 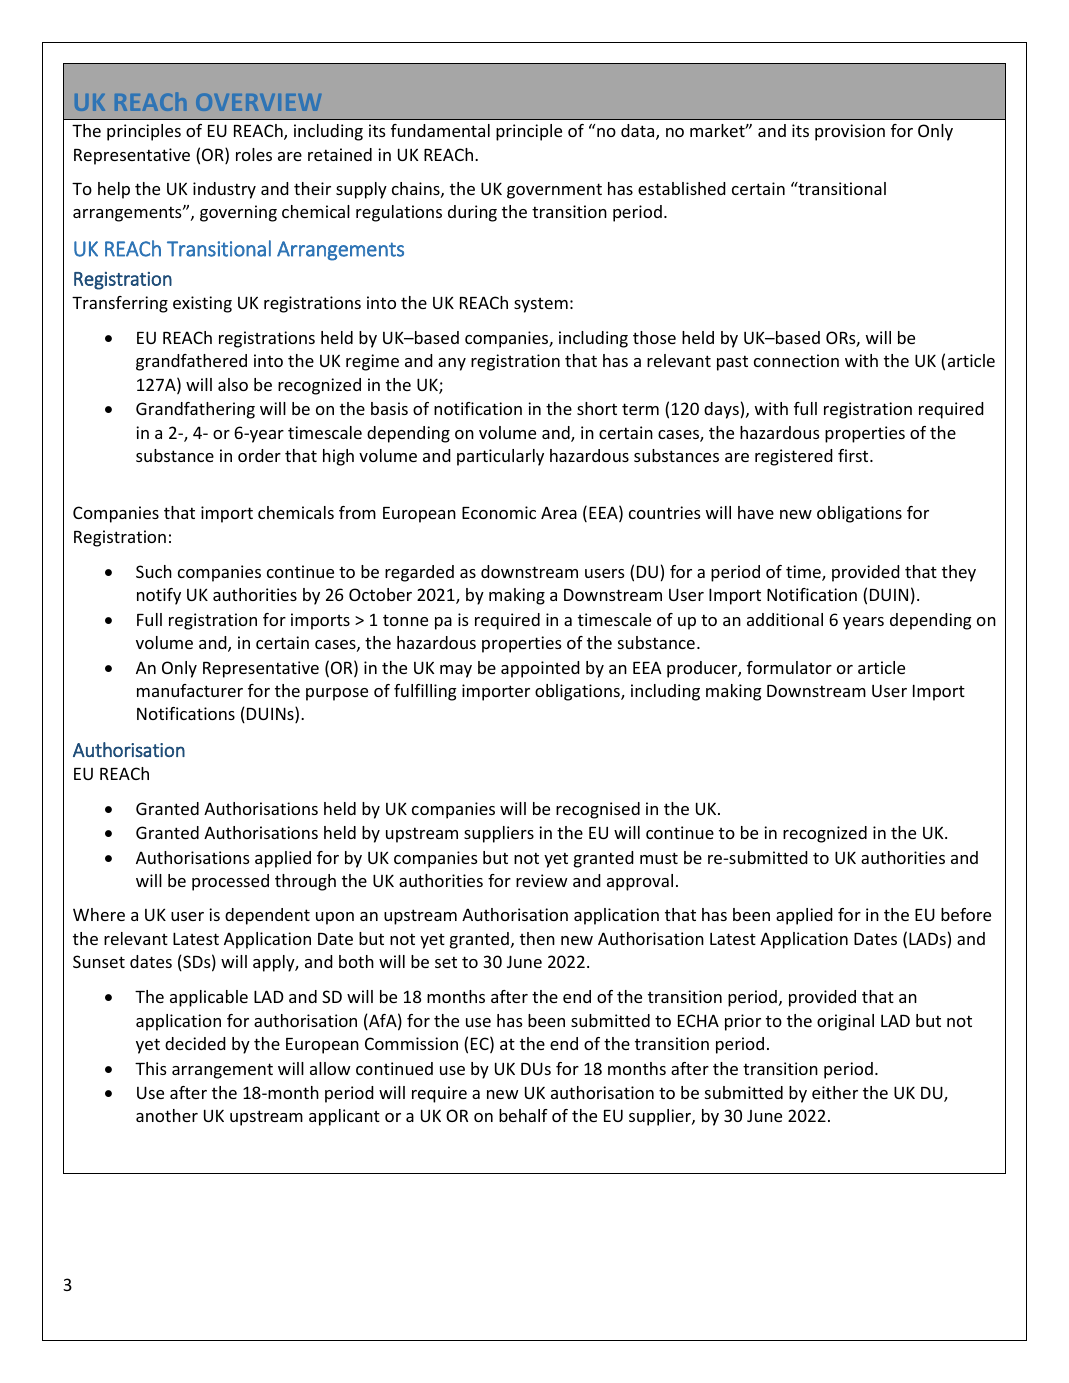 What do you see at coordinates (850, 132) in the screenshot?
I see `provision` at bounding box center [850, 132].
